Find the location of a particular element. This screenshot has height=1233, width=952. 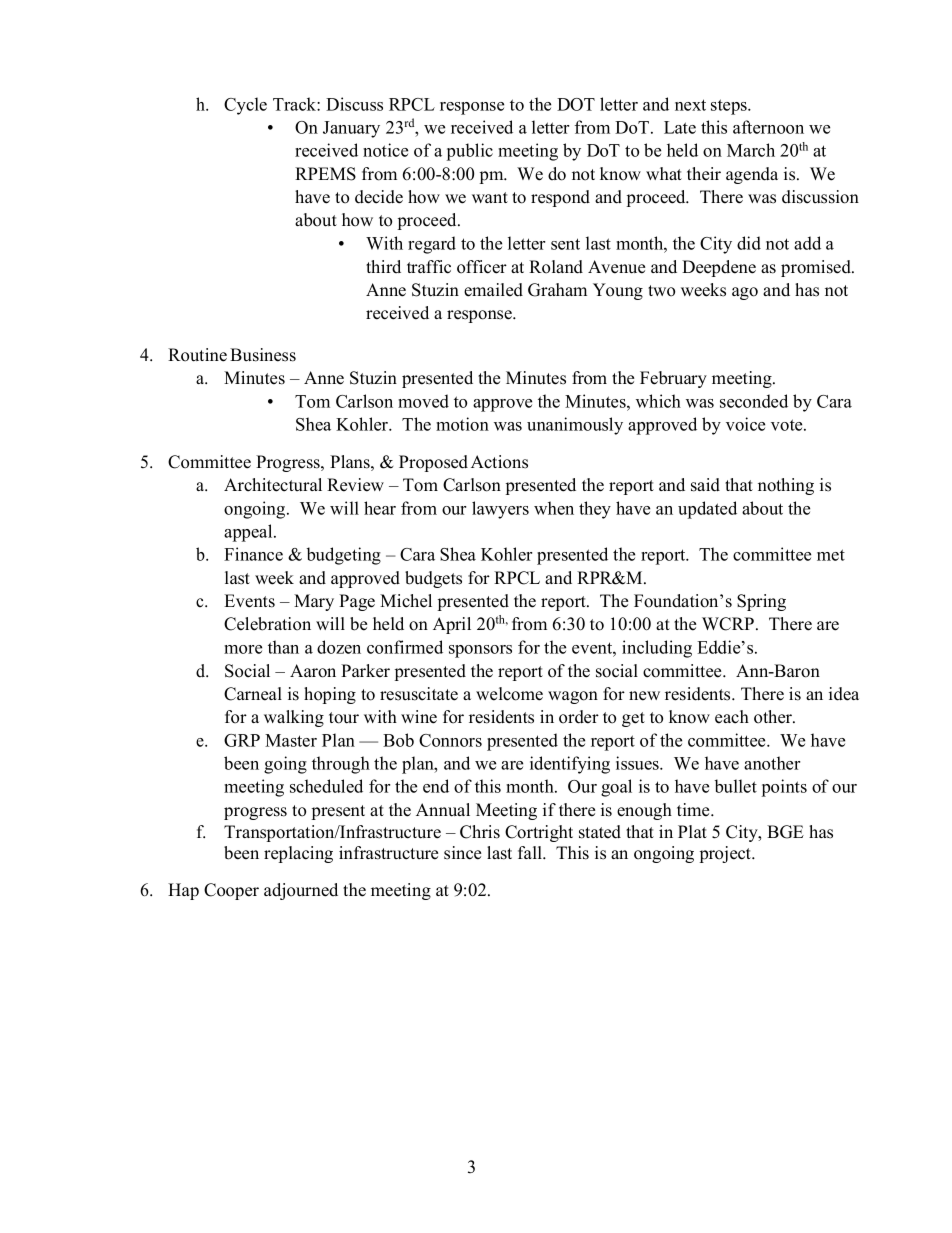

seconded is located at coordinates (754, 401).
